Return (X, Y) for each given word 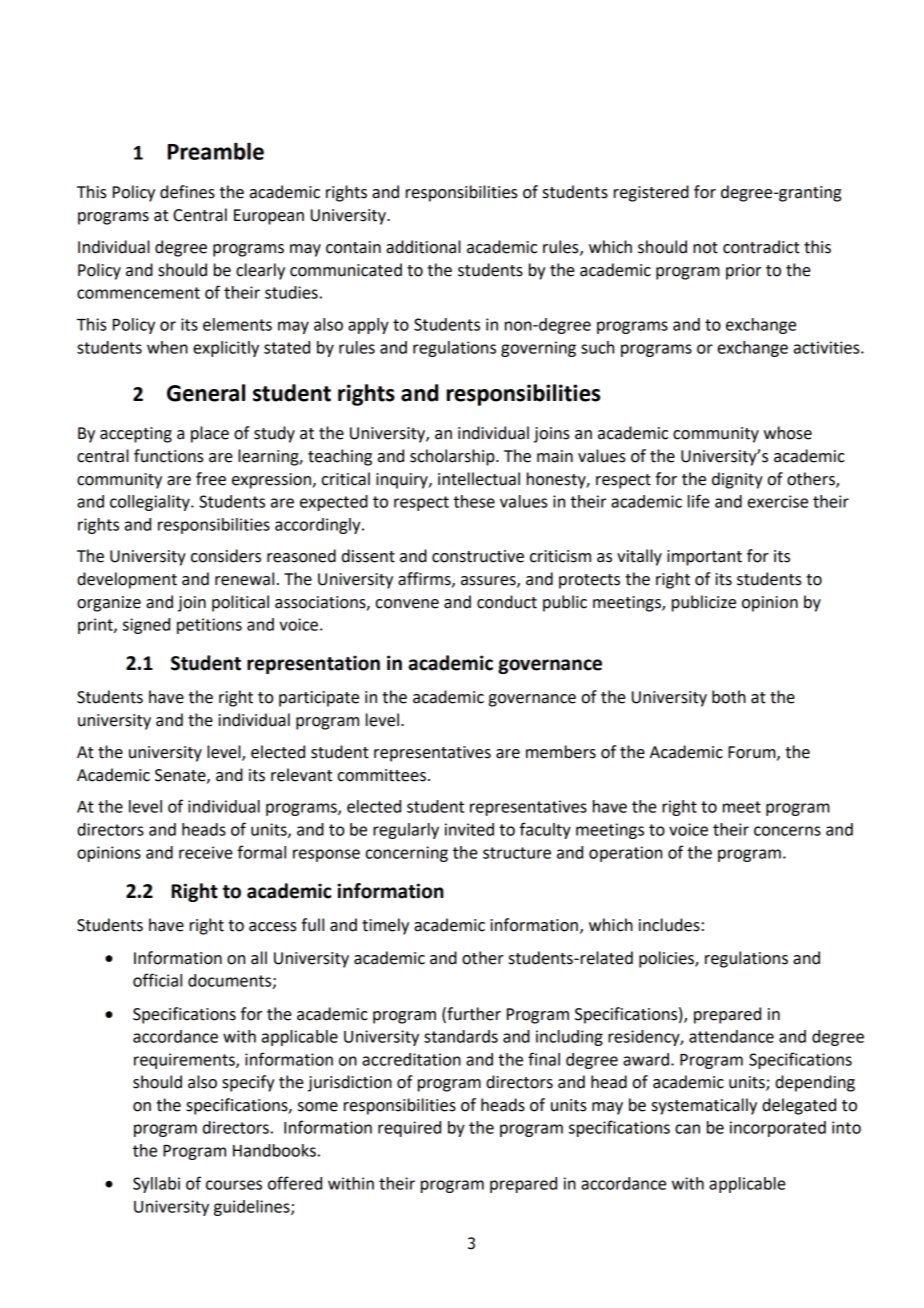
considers (226, 556)
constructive (478, 556)
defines (187, 192)
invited (469, 829)
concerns (787, 831)
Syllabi (156, 1185)
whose (788, 433)
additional (423, 247)
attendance (731, 1036)
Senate (181, 776)
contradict (761, 247)
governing (538, 349)
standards (461, 1036)
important (704, 558)
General (206, 393)
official (157, 980)
